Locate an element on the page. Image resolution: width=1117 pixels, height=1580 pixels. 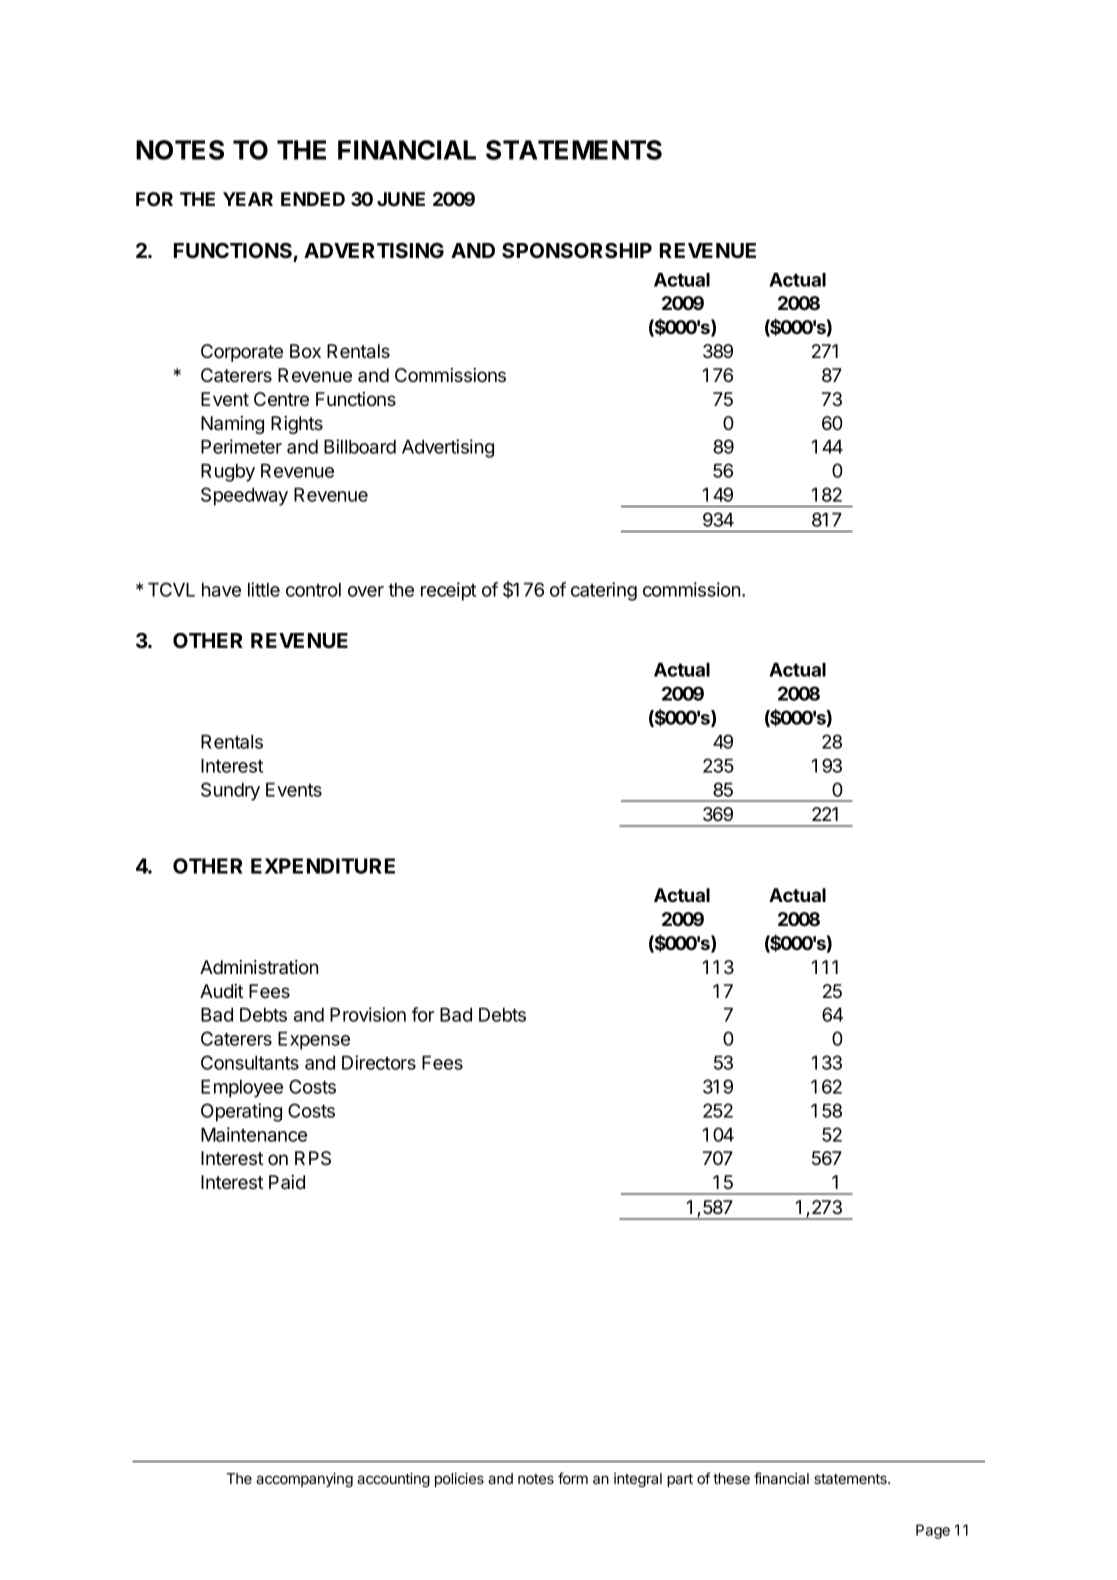
catering is located at coordinates (604, 591).
